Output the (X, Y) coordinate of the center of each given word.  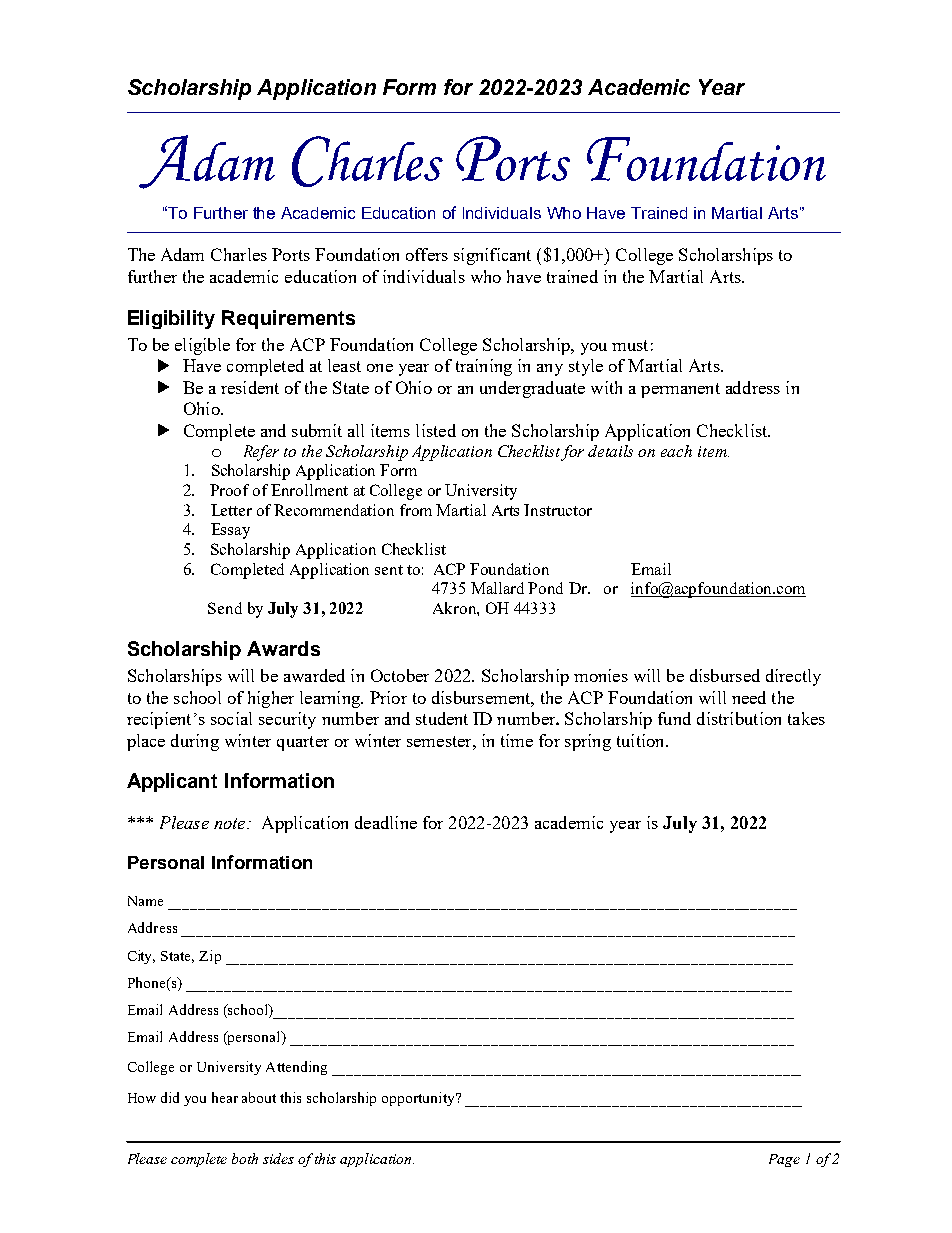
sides (278, 1158)
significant (492, 256)
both (245, 1158)
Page (784, 1160)
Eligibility (171, 319)
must (630, 345)
